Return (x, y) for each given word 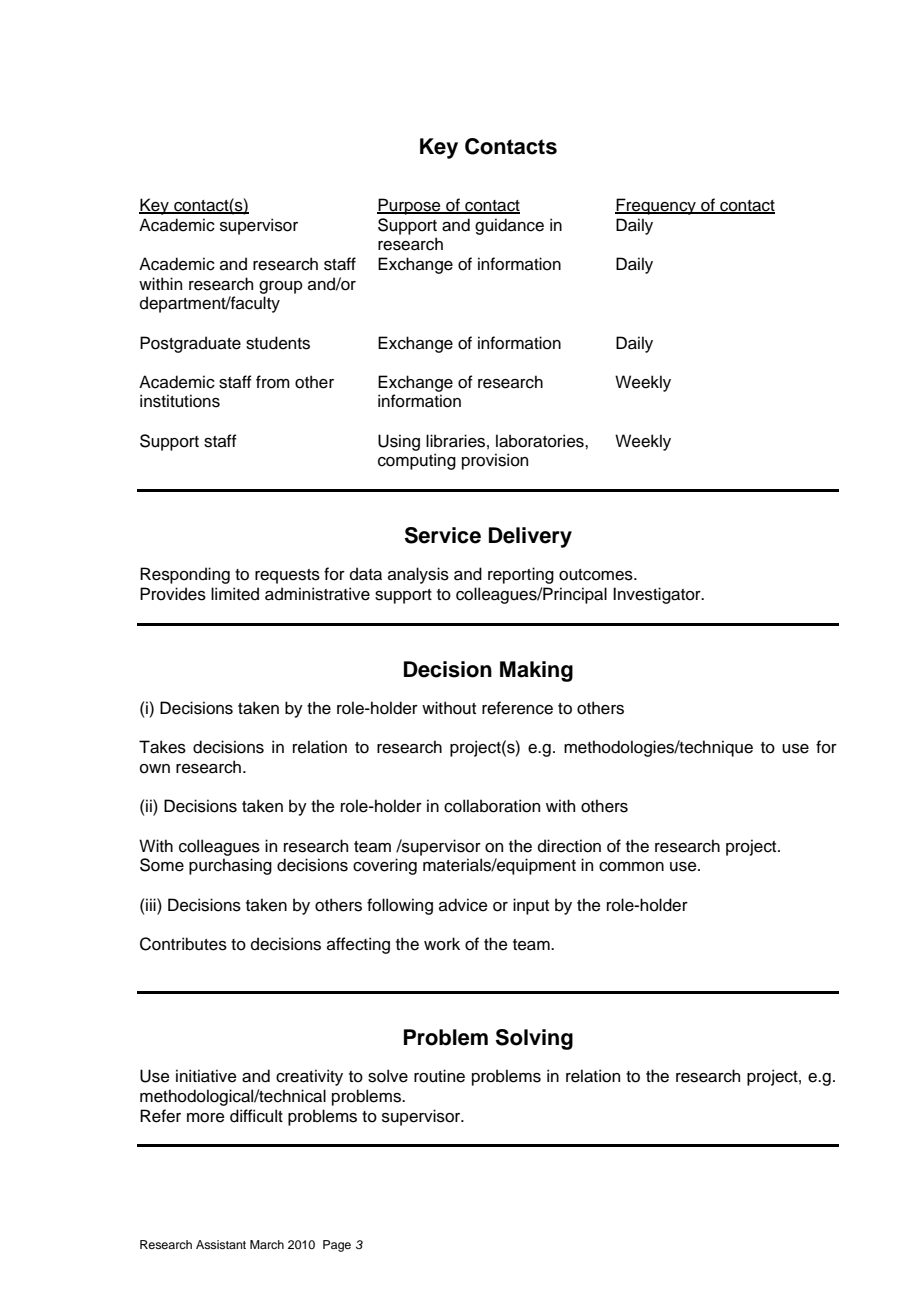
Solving (534, 1039)
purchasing (230, 866)
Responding (185, 575)
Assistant (221, 1244)
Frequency (656, 206)
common (631, 867)
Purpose (410, 206)
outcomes (597, 575)
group (281, 287)
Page (337, 1246)
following (400, 906)
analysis (418, 575)
